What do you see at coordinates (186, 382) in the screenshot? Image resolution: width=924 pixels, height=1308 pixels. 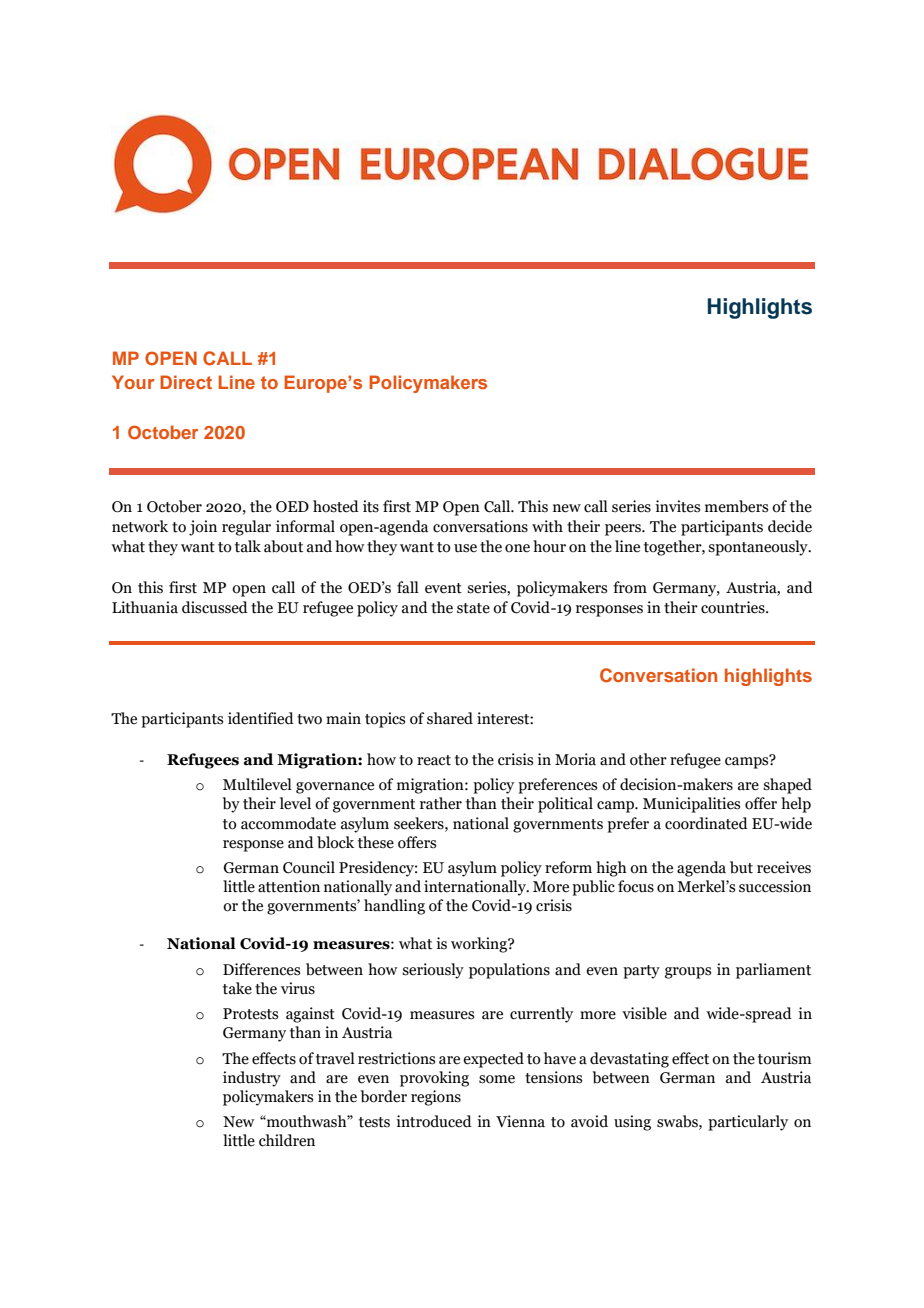 I see `Direct` at bounding box center [186, 382].
